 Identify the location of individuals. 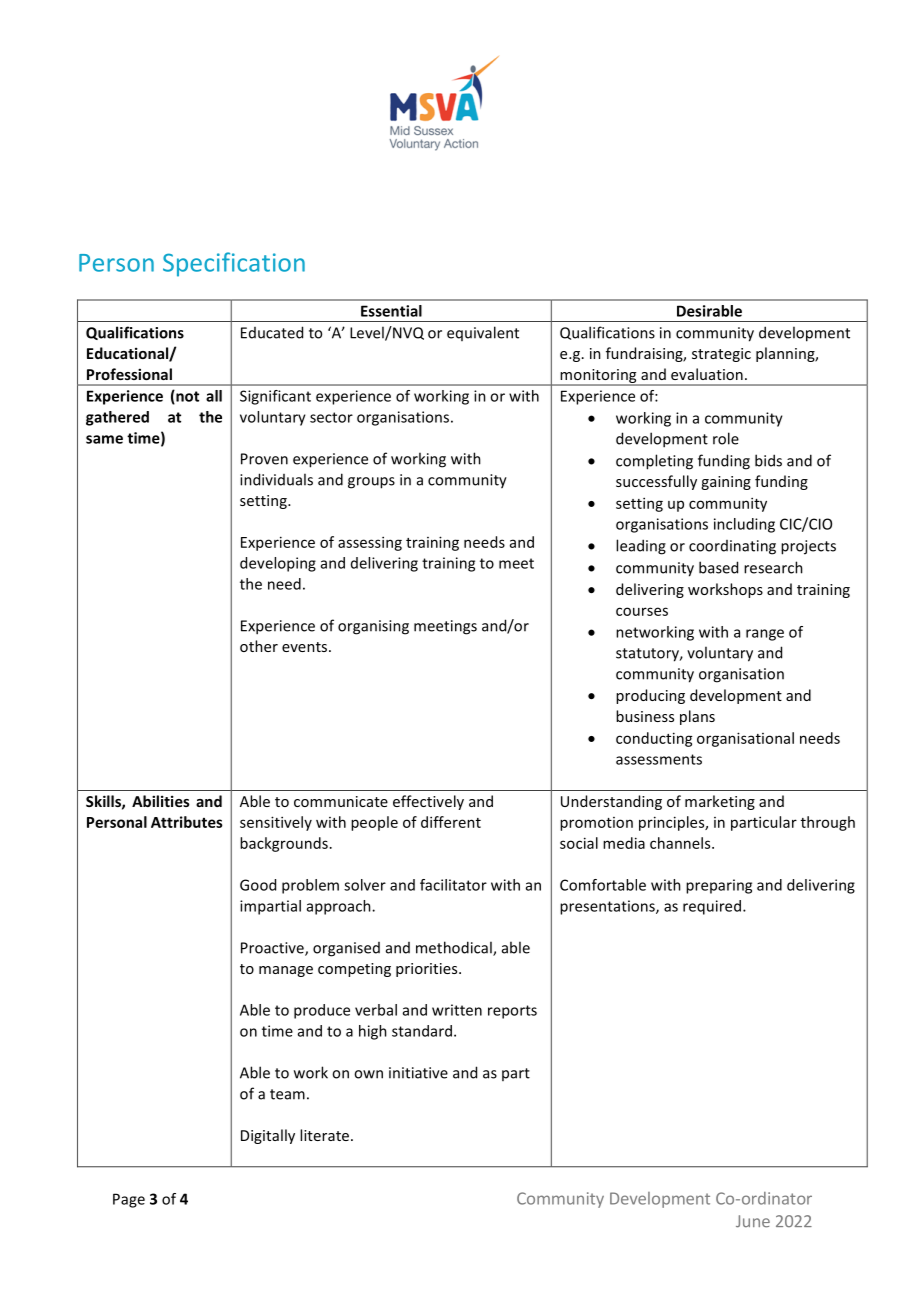
(276, 479).
